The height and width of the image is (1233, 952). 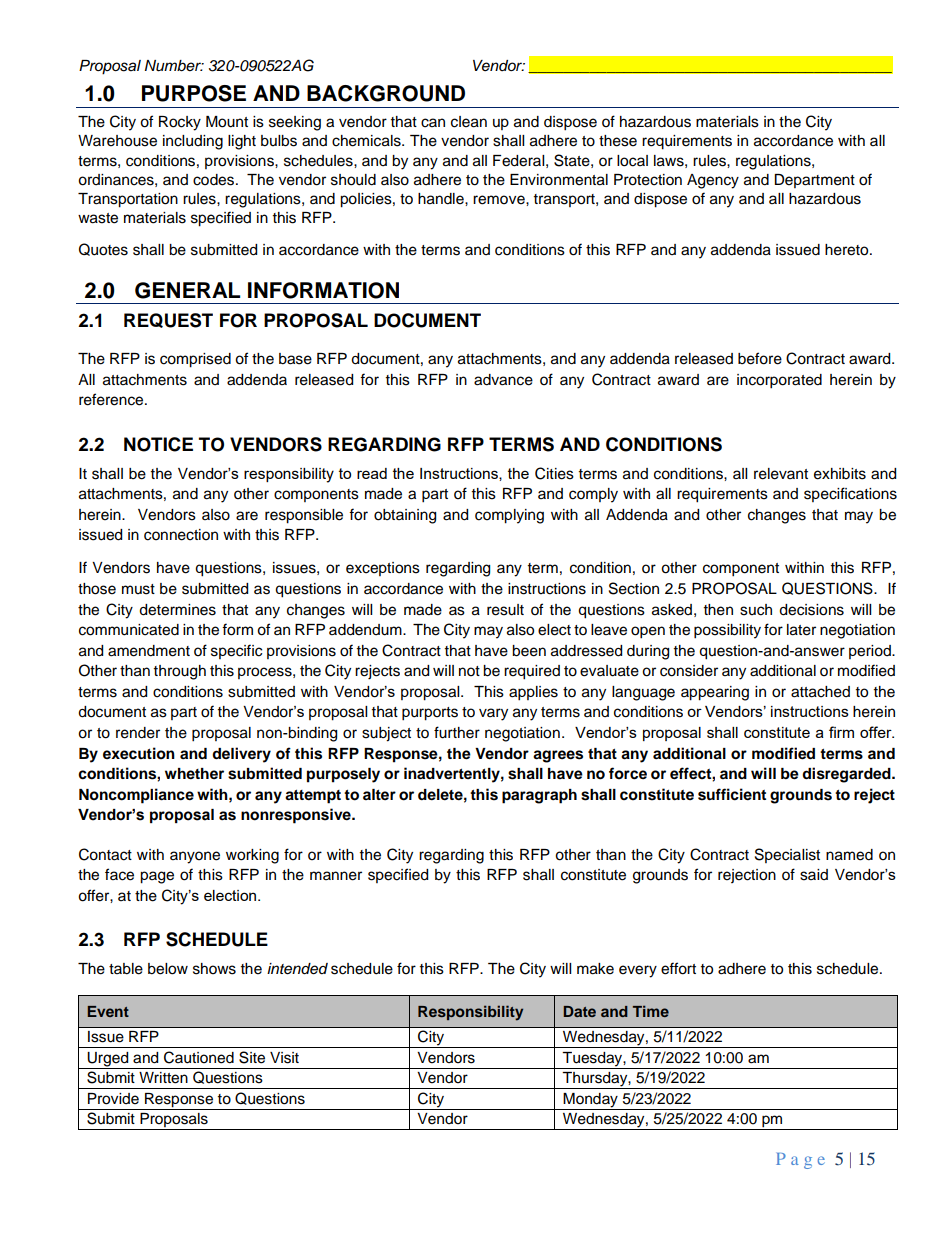 What do you see at coordinates (199, 1057) in the image?
I see `Cautioned` at bounding box center [199, 1057].
